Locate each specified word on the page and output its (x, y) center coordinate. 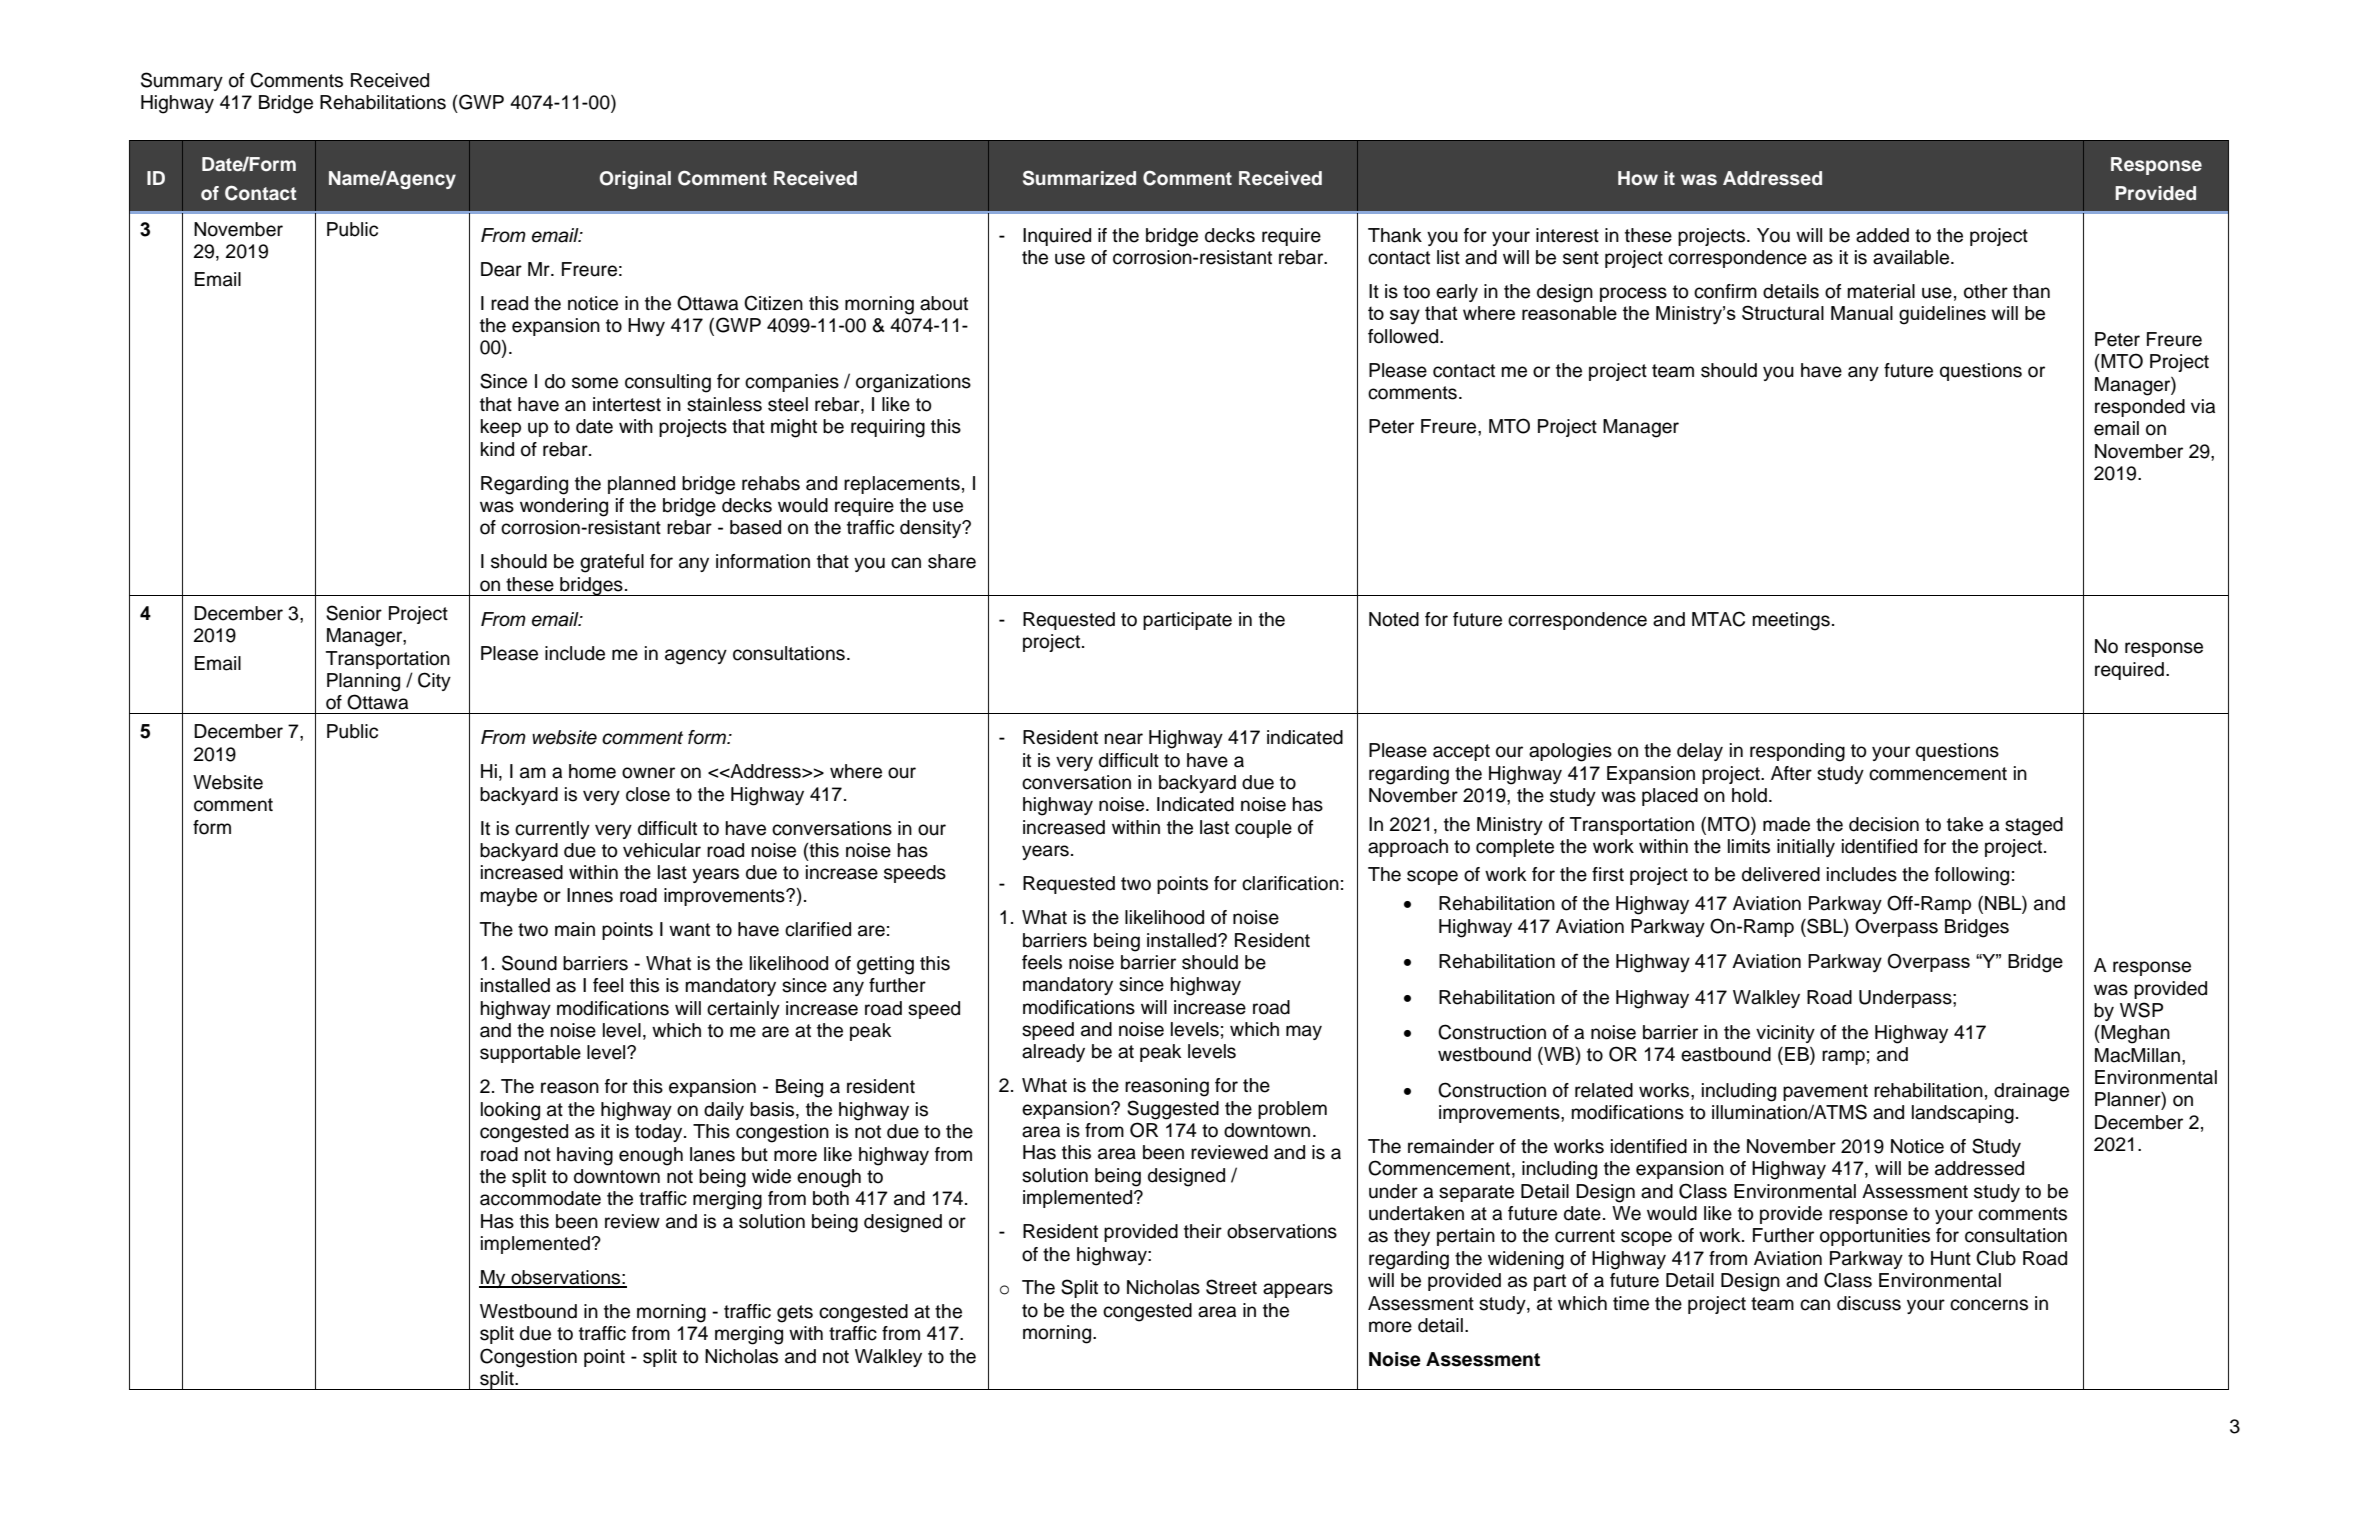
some (595, 383)
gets (795, 1314)
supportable (530, 1054)
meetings (1791, 621)
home (592, 771)
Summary (182, 81)
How (1638, 178)
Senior (354, 613)
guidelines (1942, 315)
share (952, 561)
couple (1263, 829)
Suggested (1173, 1110)
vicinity (1785, 1034)
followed (1404, 336)
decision (1884, 824)
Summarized (1079, 178)
